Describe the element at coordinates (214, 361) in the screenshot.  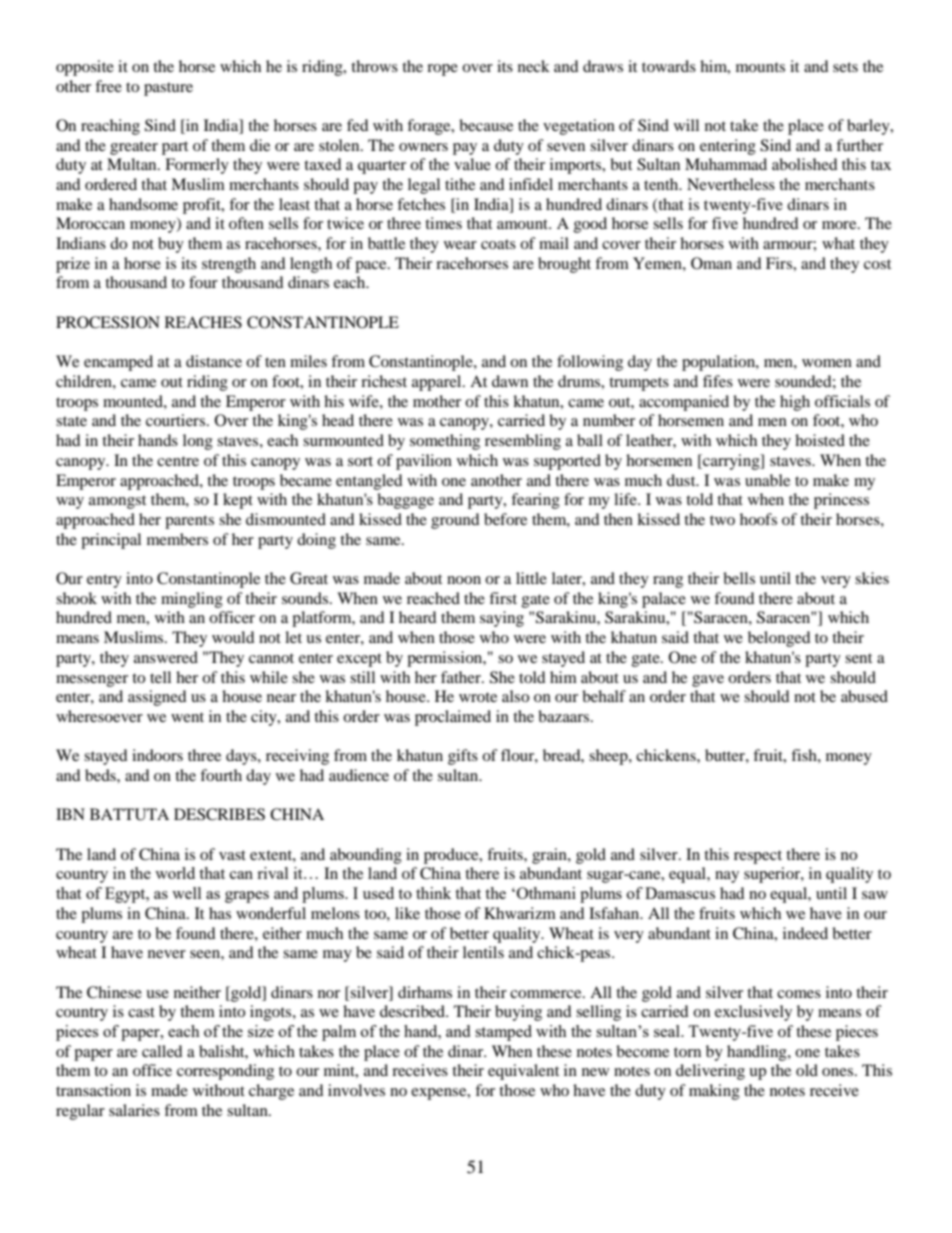
I see `distance` at that location.
